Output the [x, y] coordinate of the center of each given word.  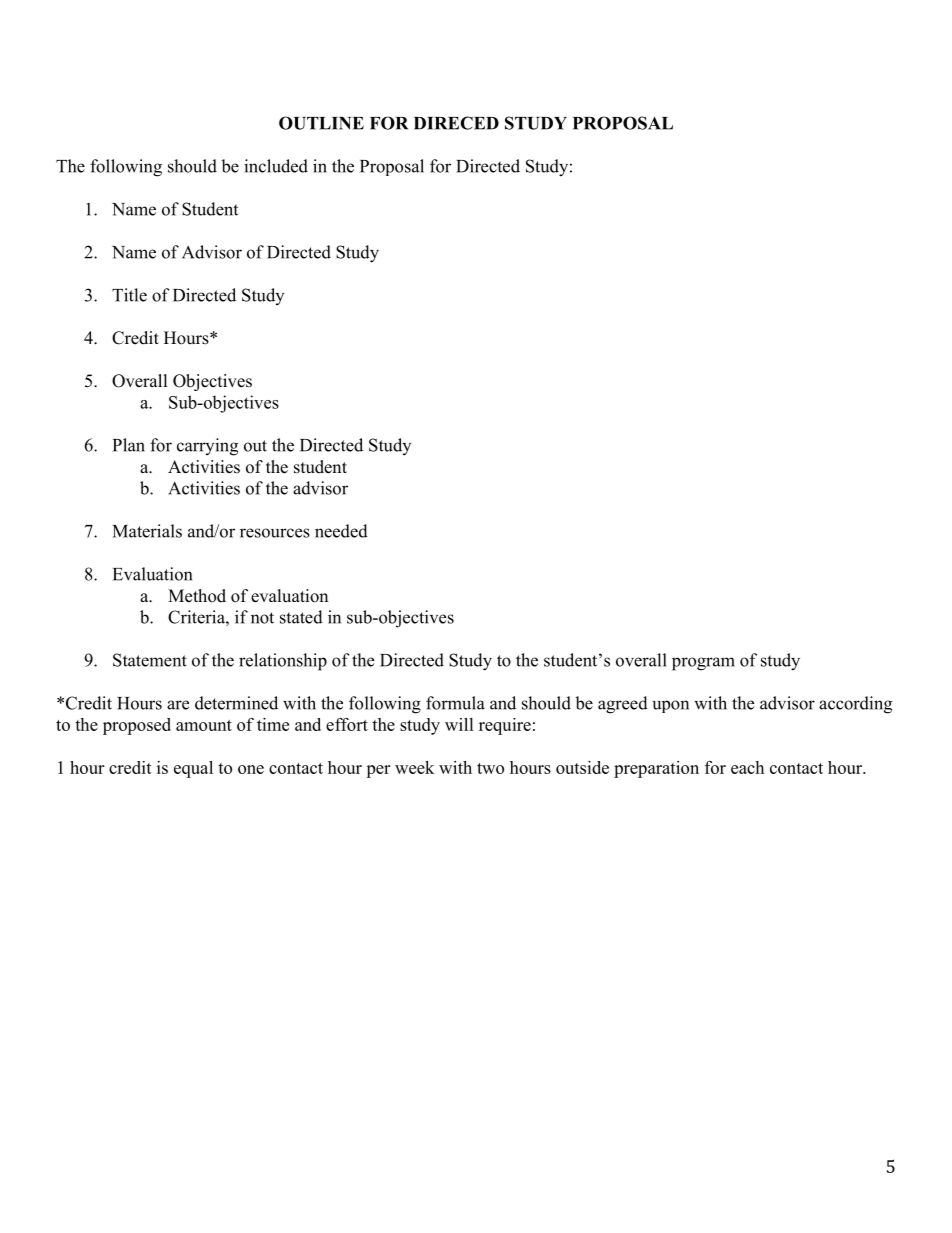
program [703, 664]
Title [129, 295]
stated [301, 617]
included [276, 166]
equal [193, 769]
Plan [129, 445]
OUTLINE [321, 123]
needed [341, 531]
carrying [207, 447]
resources [275, 533]
